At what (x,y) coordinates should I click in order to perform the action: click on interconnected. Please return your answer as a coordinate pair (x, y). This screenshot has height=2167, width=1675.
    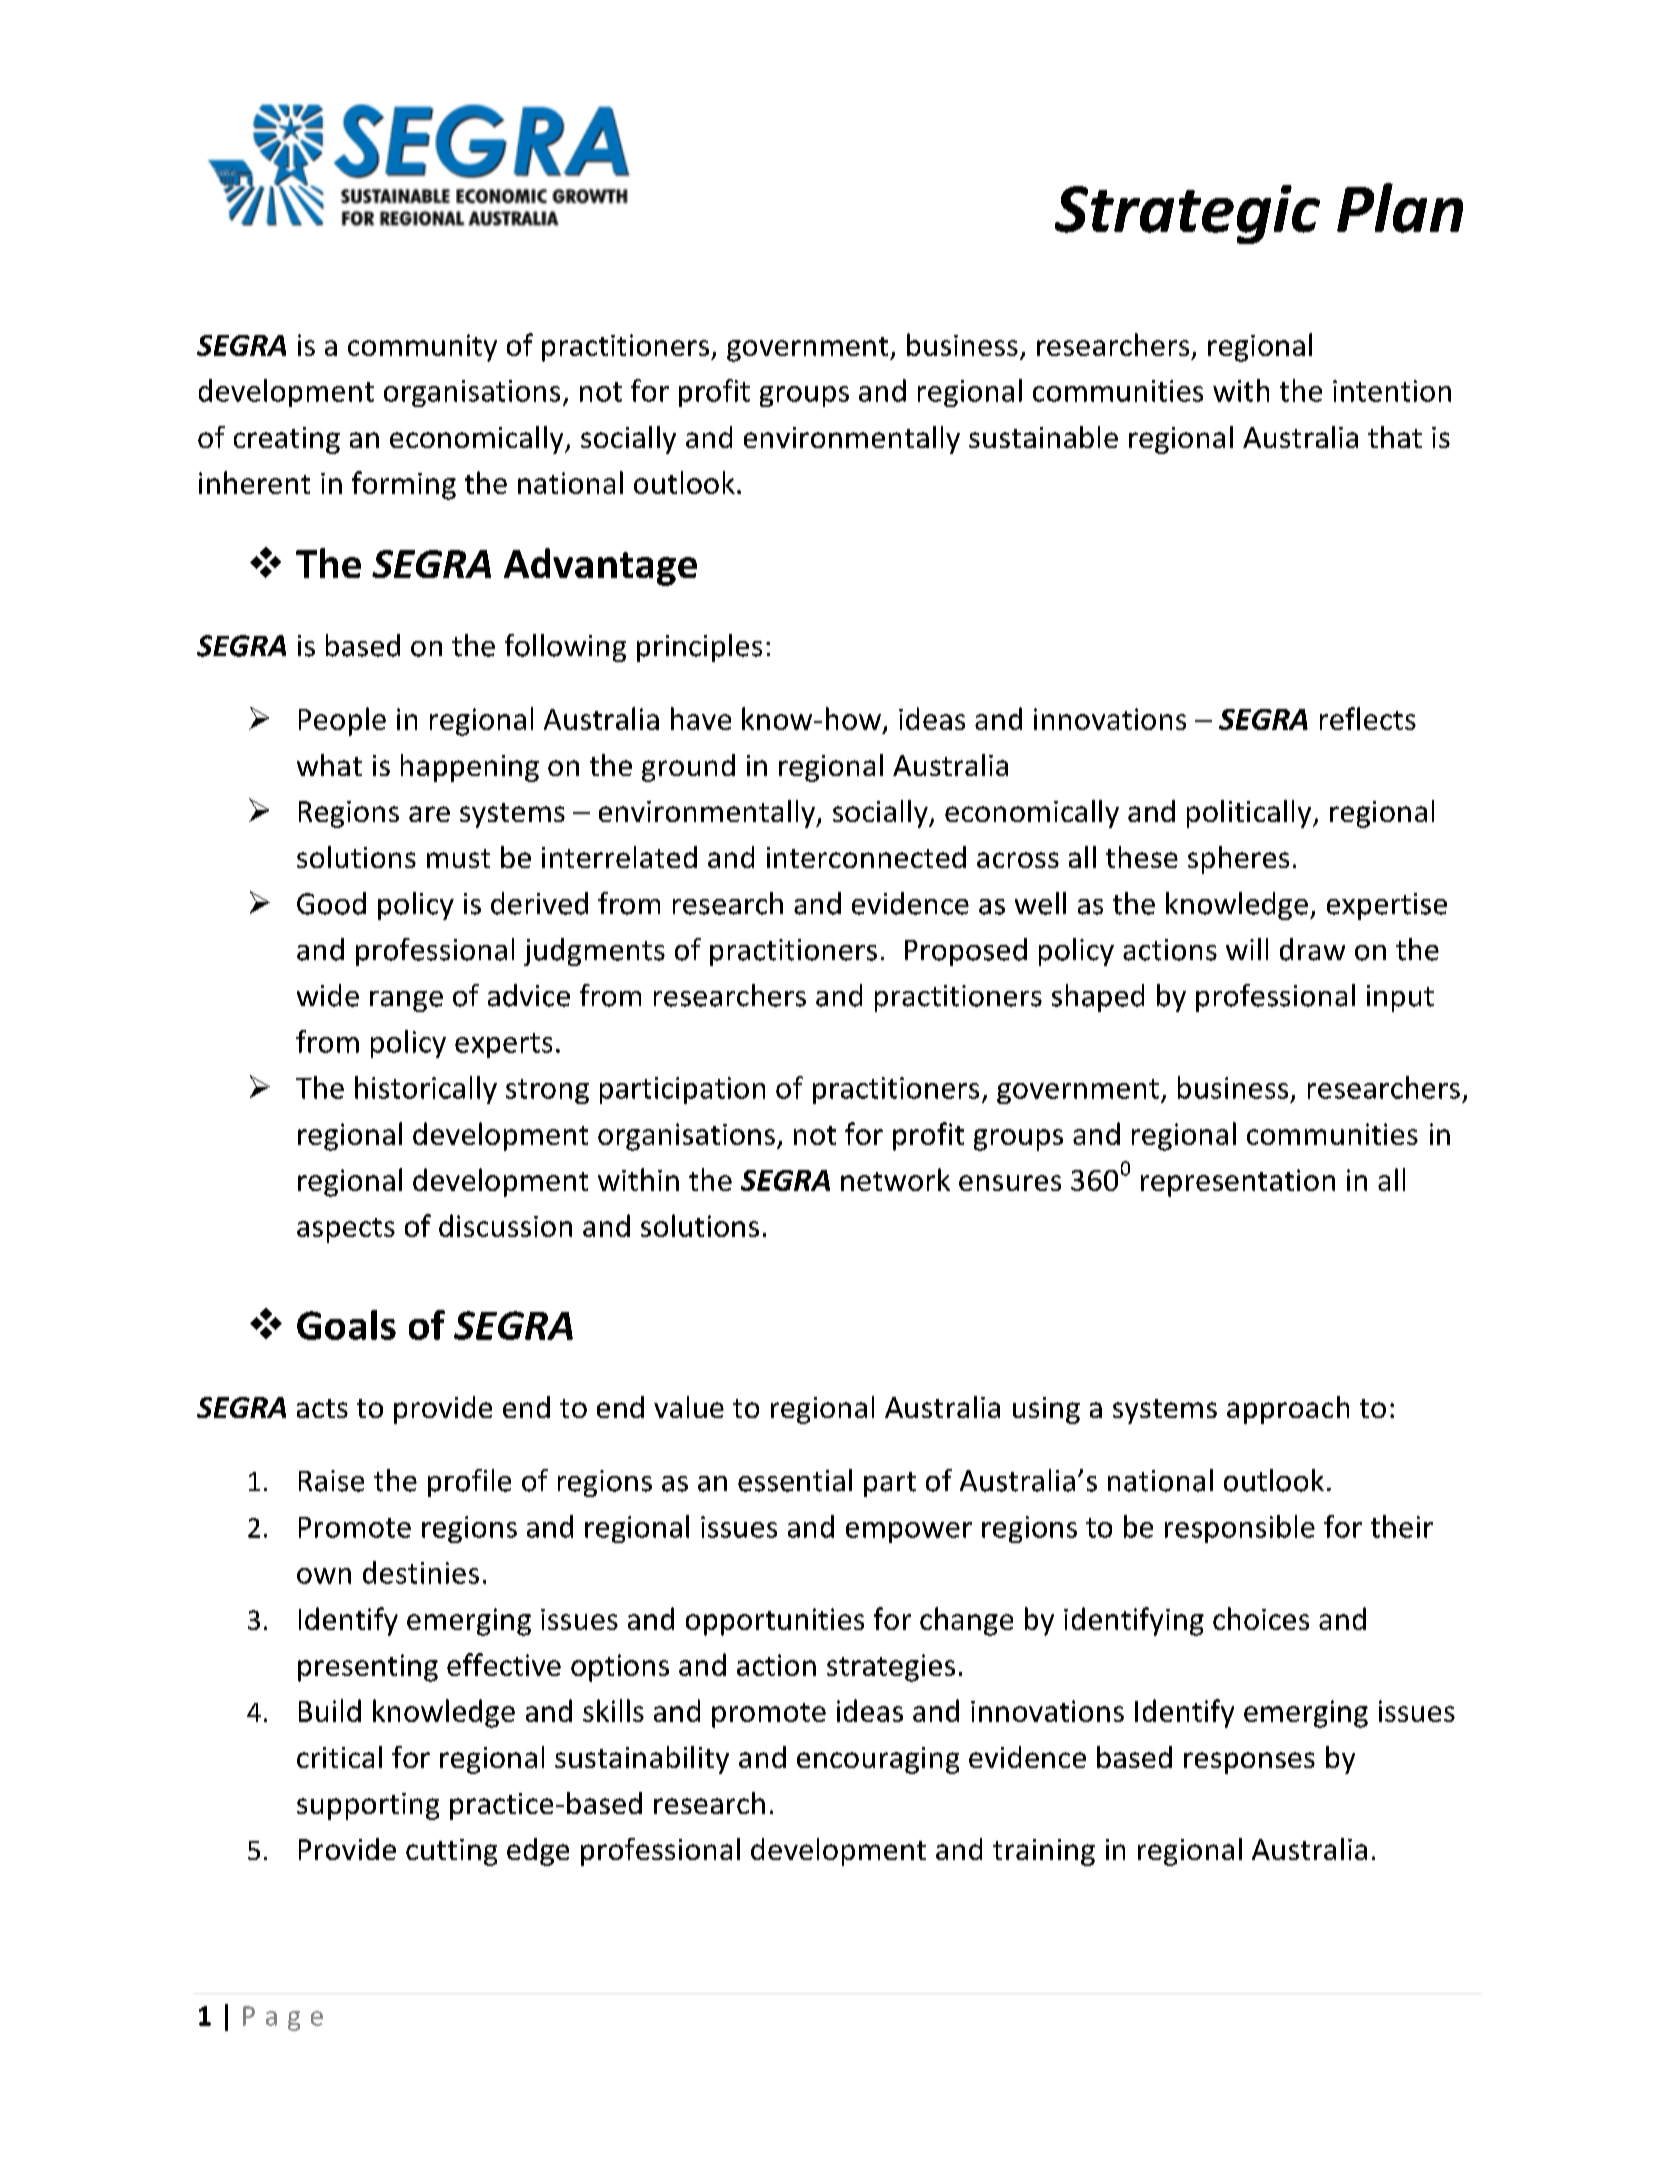
    Looking at the image, I should click on (866, 857).
